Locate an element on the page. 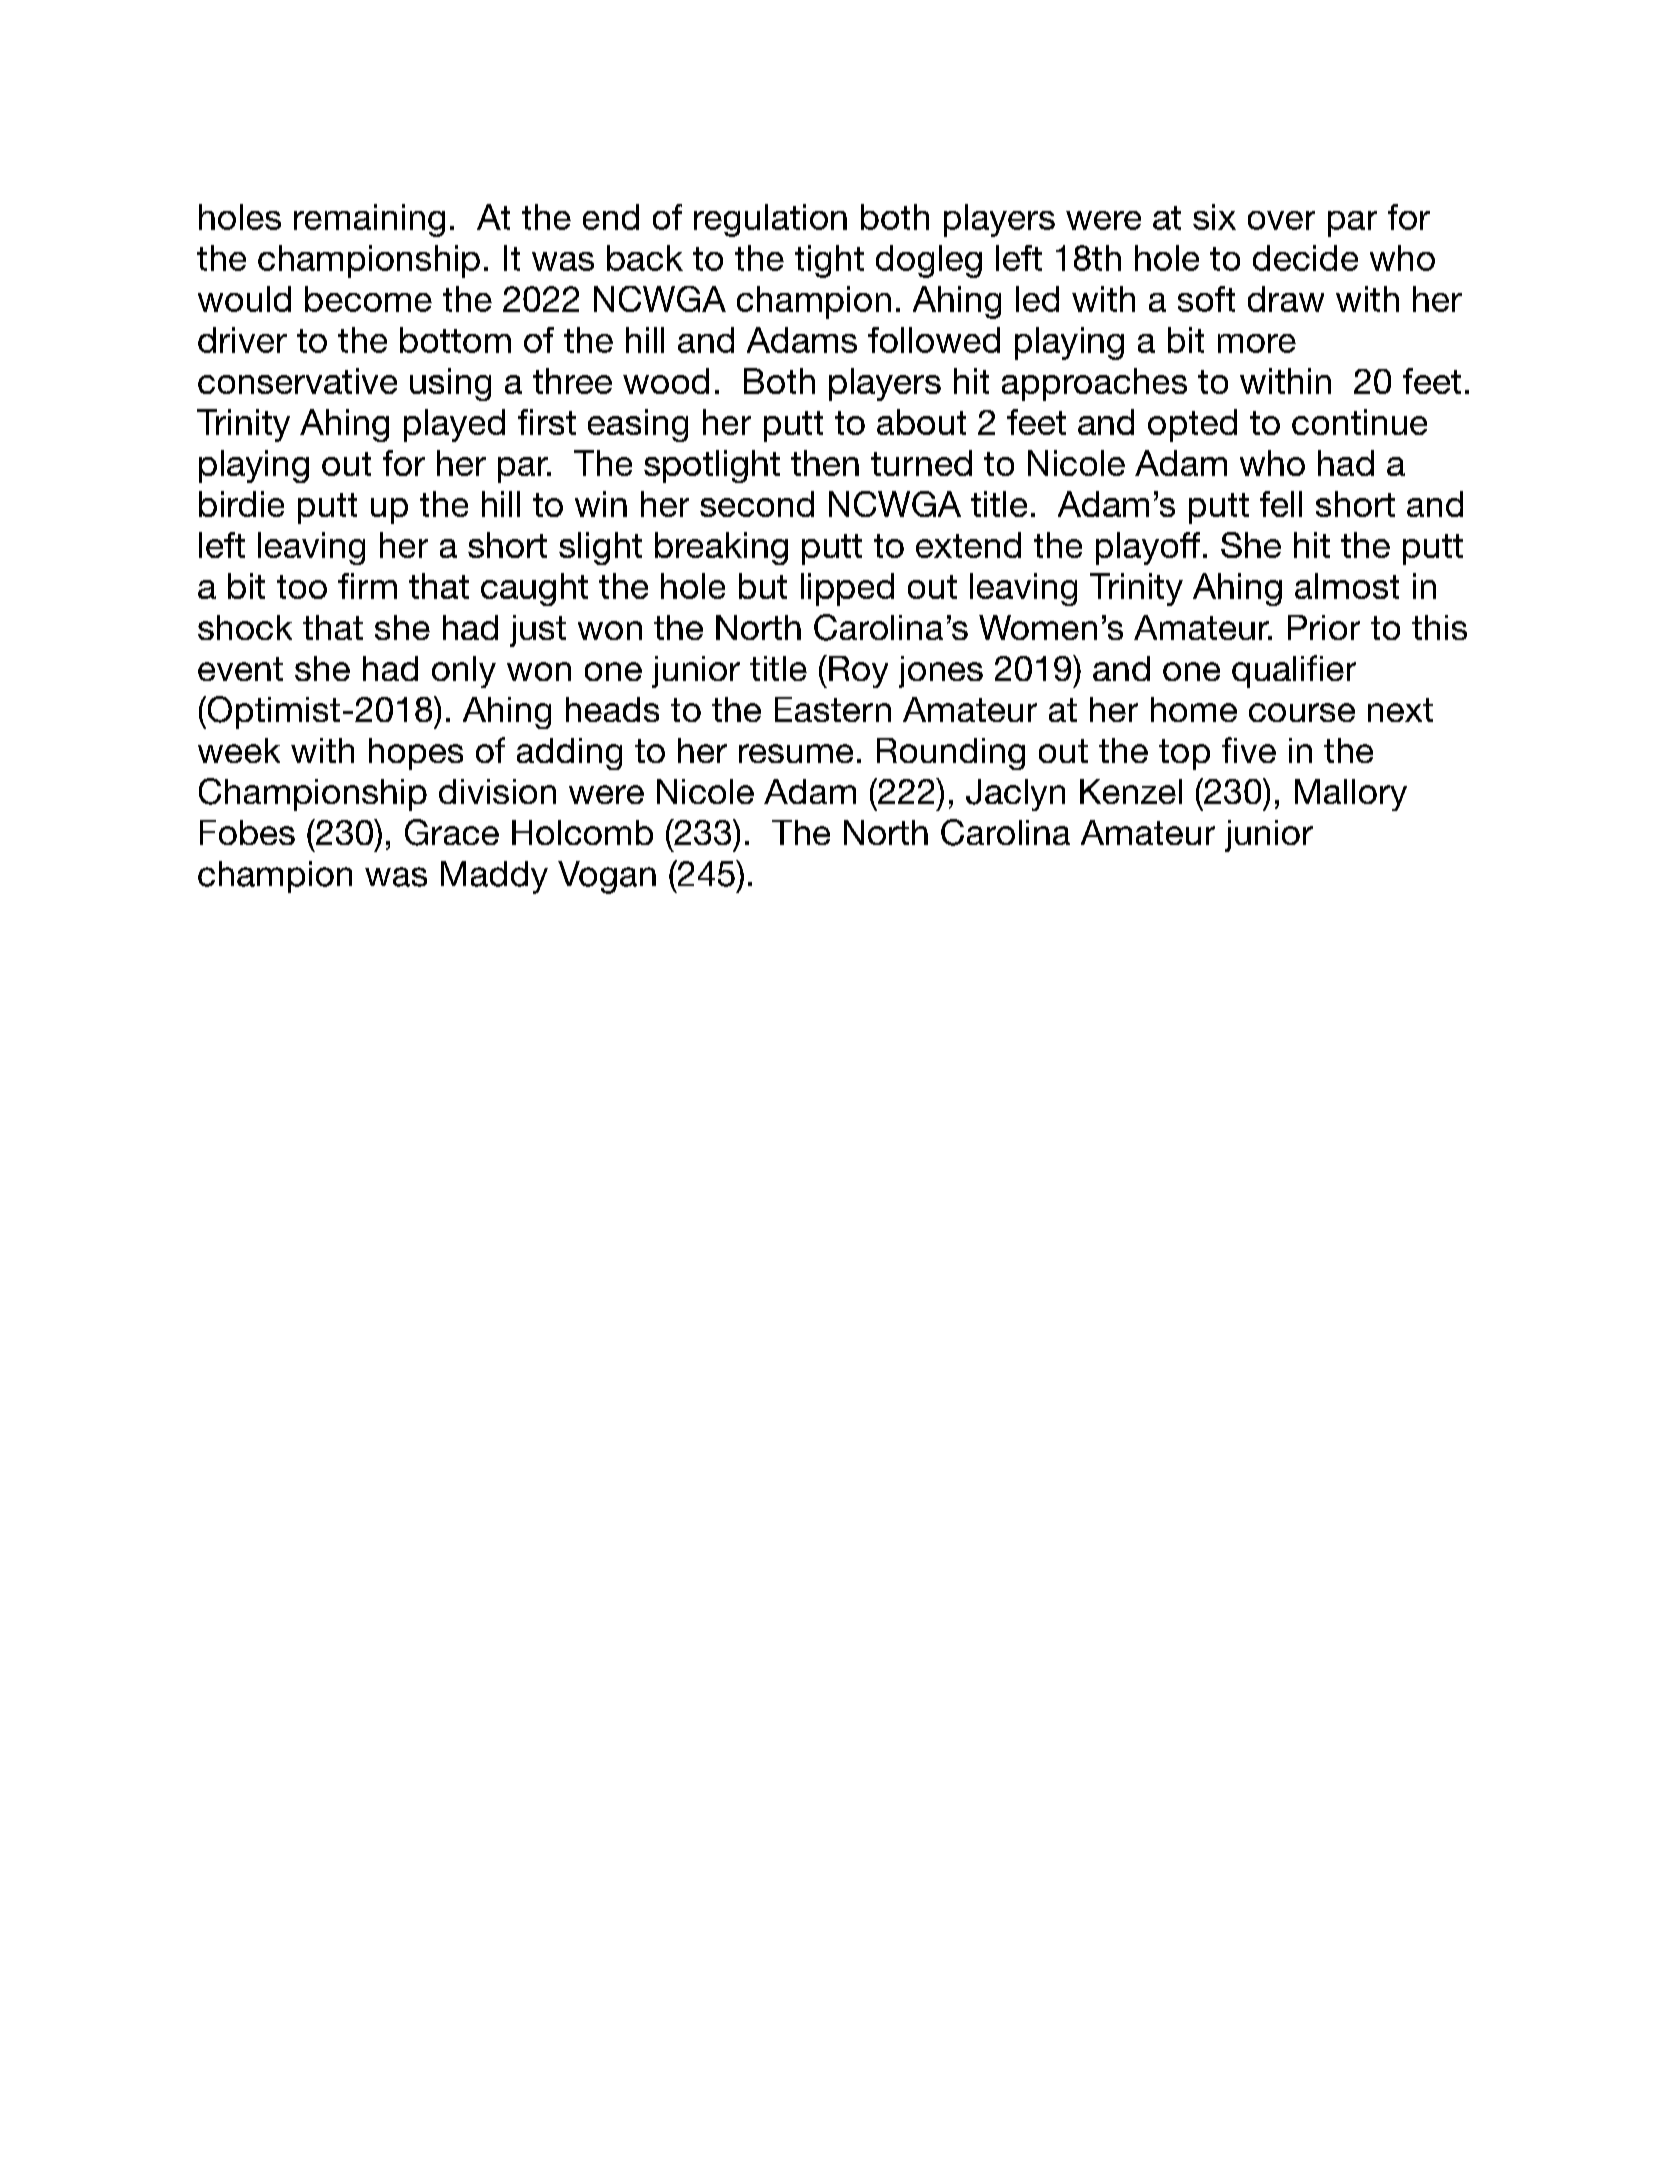  followed is located at coordinates (934, 340).
